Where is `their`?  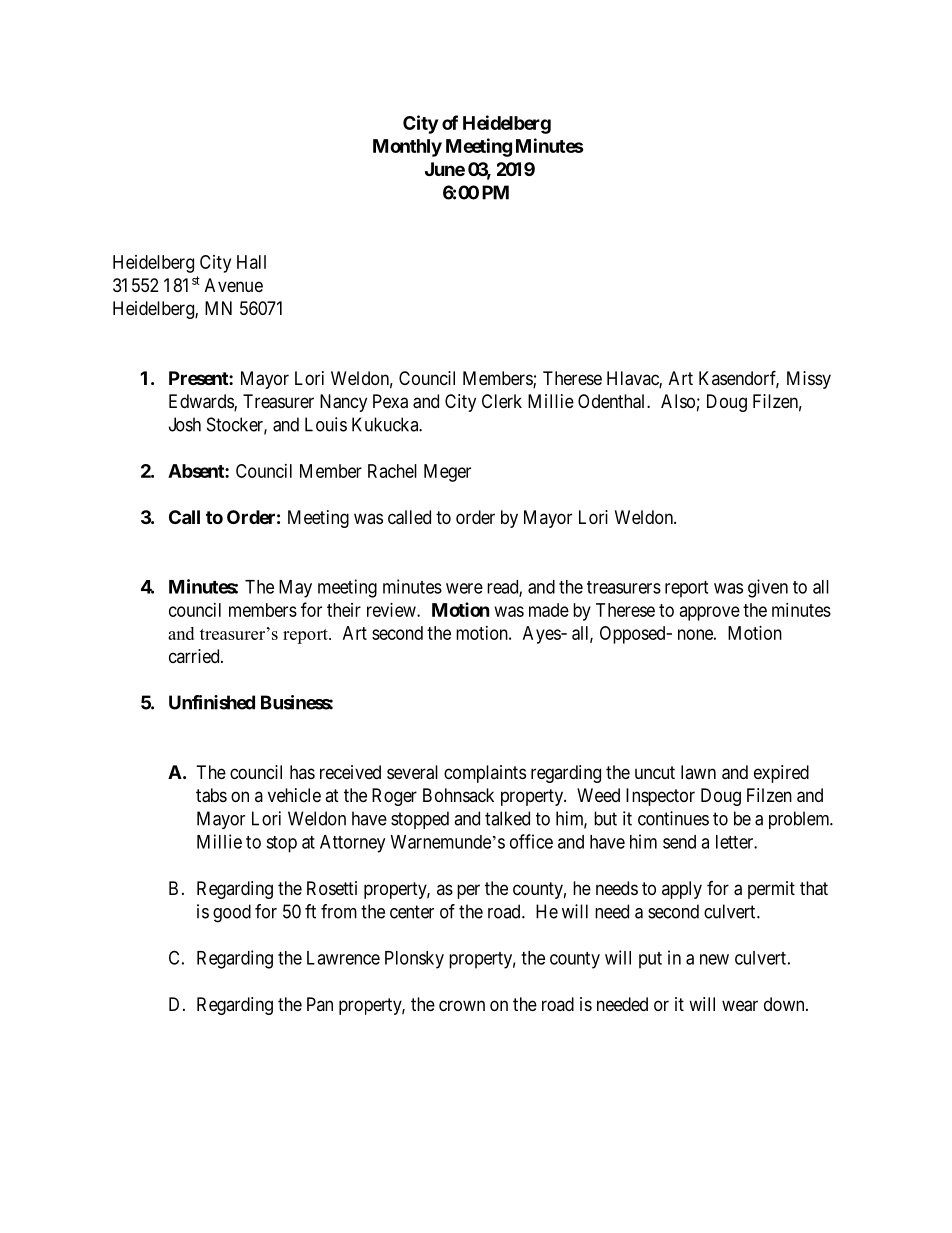
their is located at coordinates (344, 610).
